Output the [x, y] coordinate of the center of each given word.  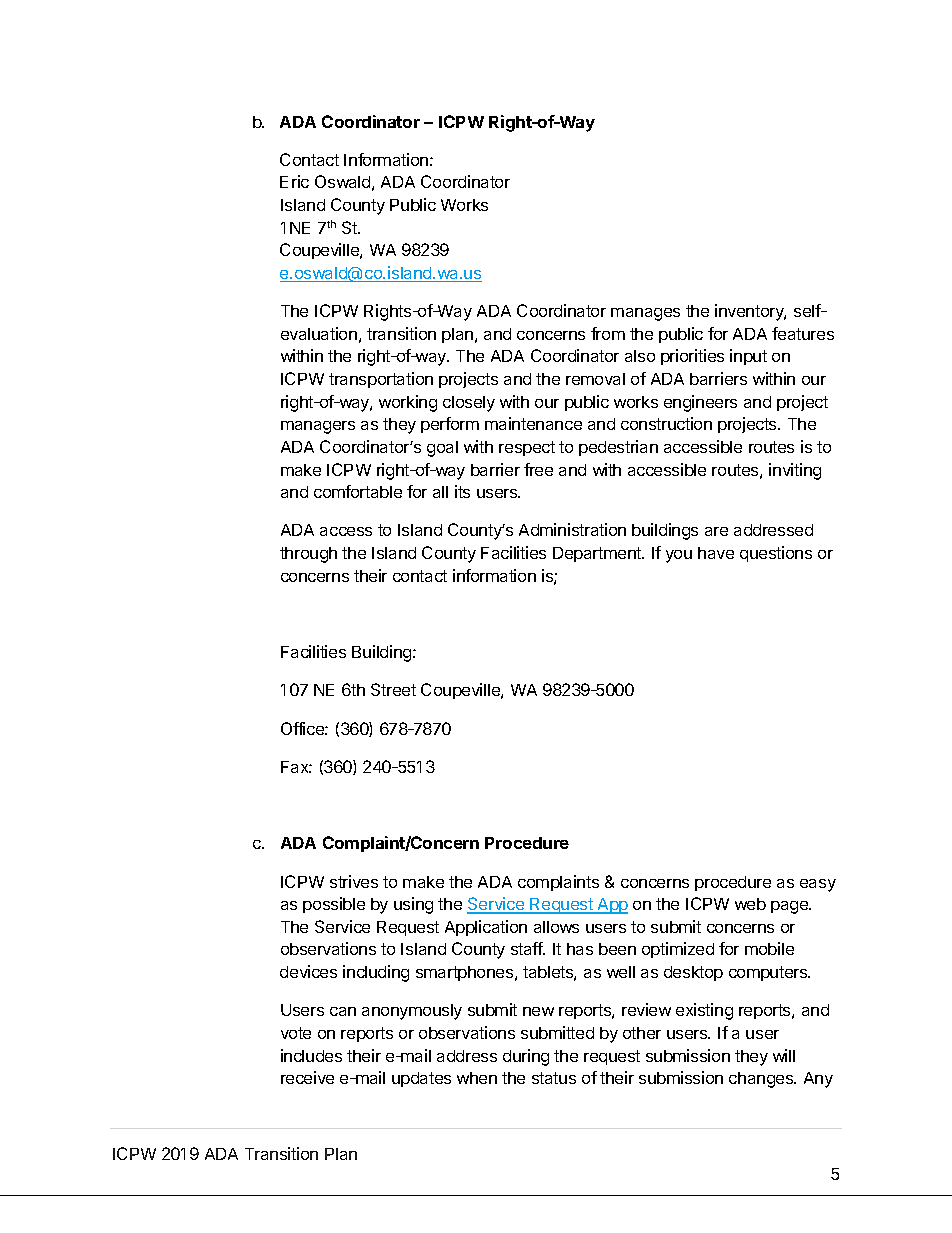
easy [818, 885]
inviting [795, 471]
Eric [294, 181]
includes [311, 1055]
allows [556, 927]
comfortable [358, 491]
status [554, 1078]
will [784, 1055]
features [803, 333]
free [538, 469]
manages [645, 314]
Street [393, 689]
